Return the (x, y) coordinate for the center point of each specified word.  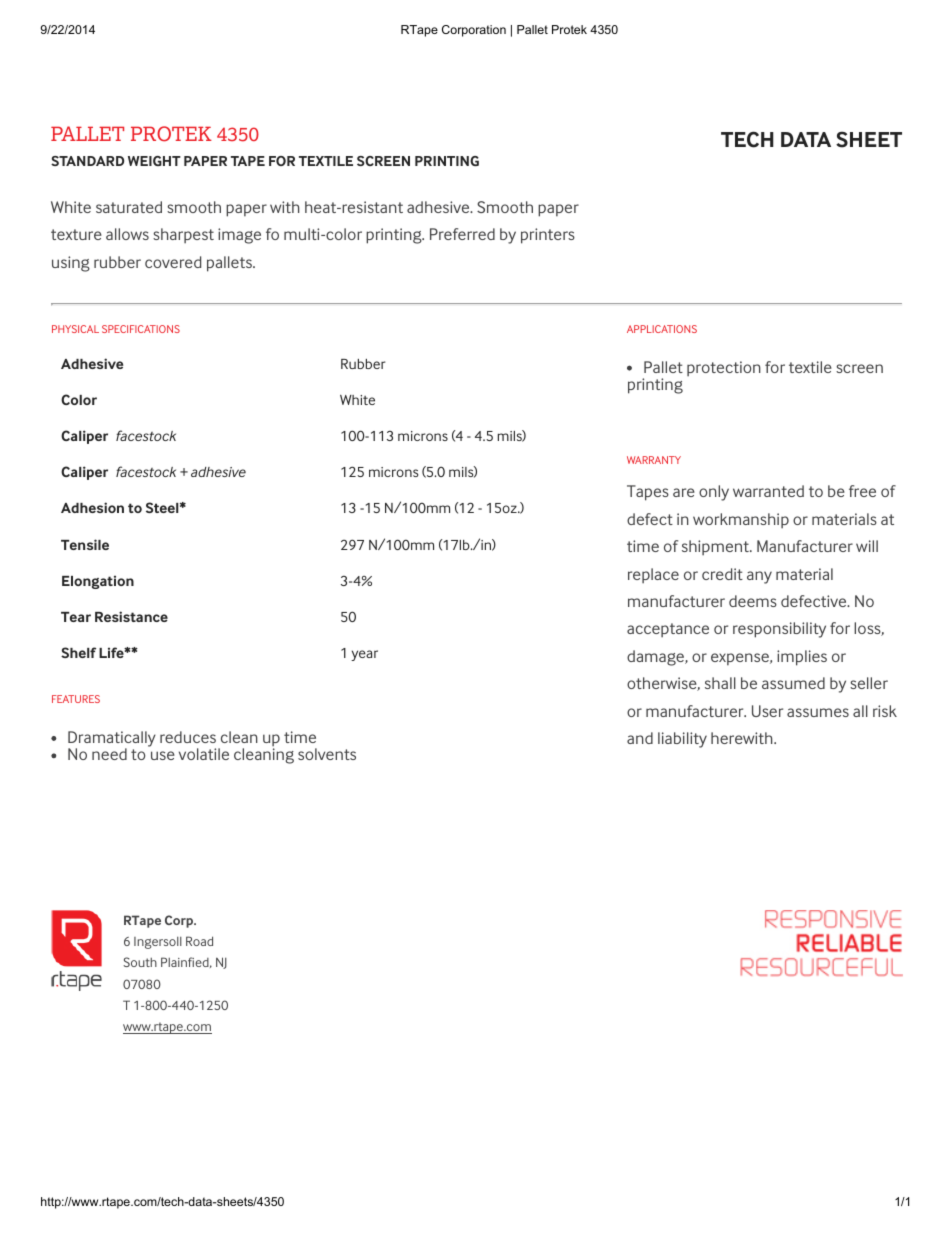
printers (548, 236)
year (364, 655)
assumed (793, 683)
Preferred (462, 234)
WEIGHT (154, 161)
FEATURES (76, 699)
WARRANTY (654, 460)
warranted (768, 491)
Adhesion (92, 507)
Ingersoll (158, 943)
